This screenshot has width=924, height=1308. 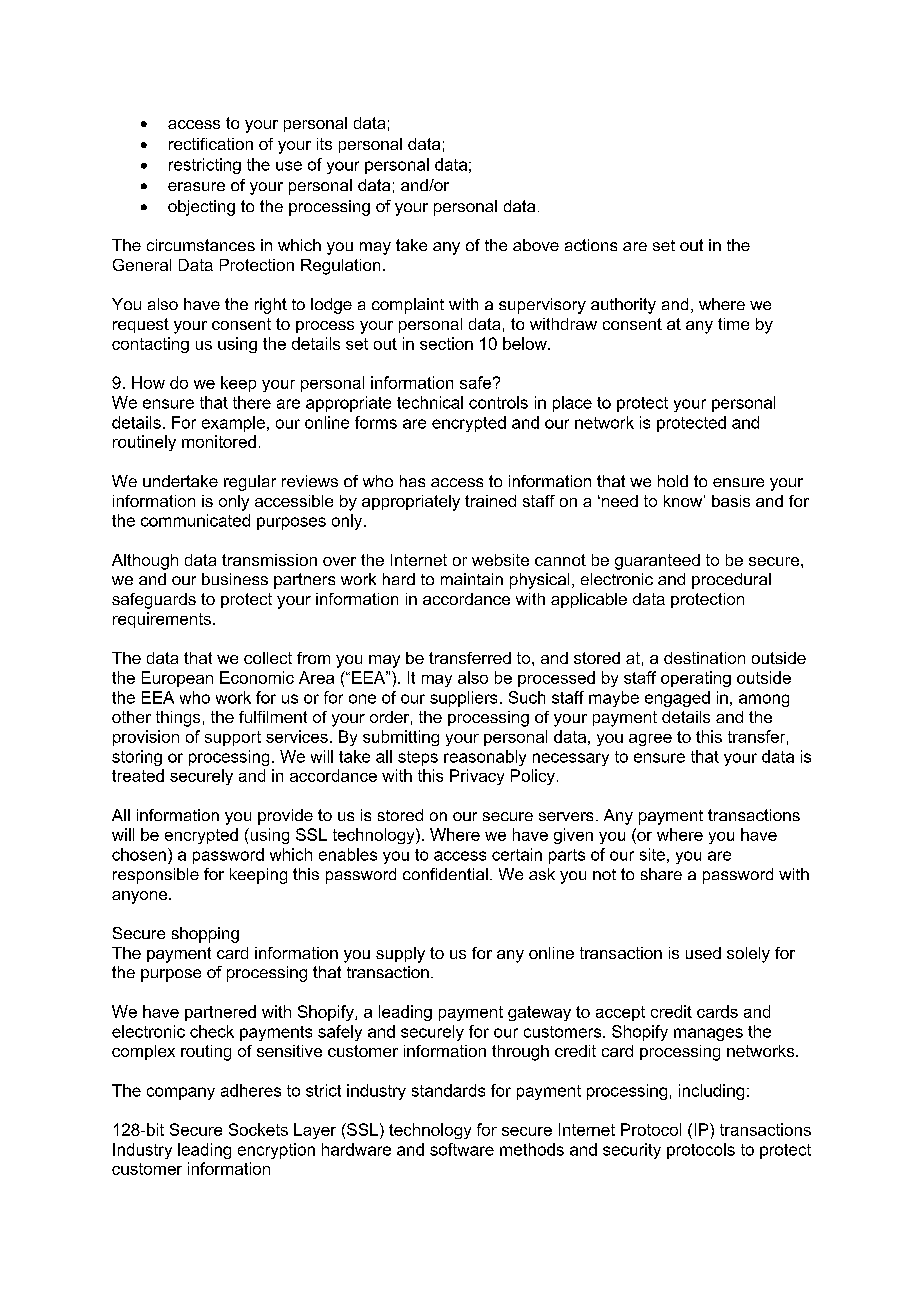 What do you see at coordinates (412, 481) in the screenshot?
I see `has` at bounding box center [412, 481].
